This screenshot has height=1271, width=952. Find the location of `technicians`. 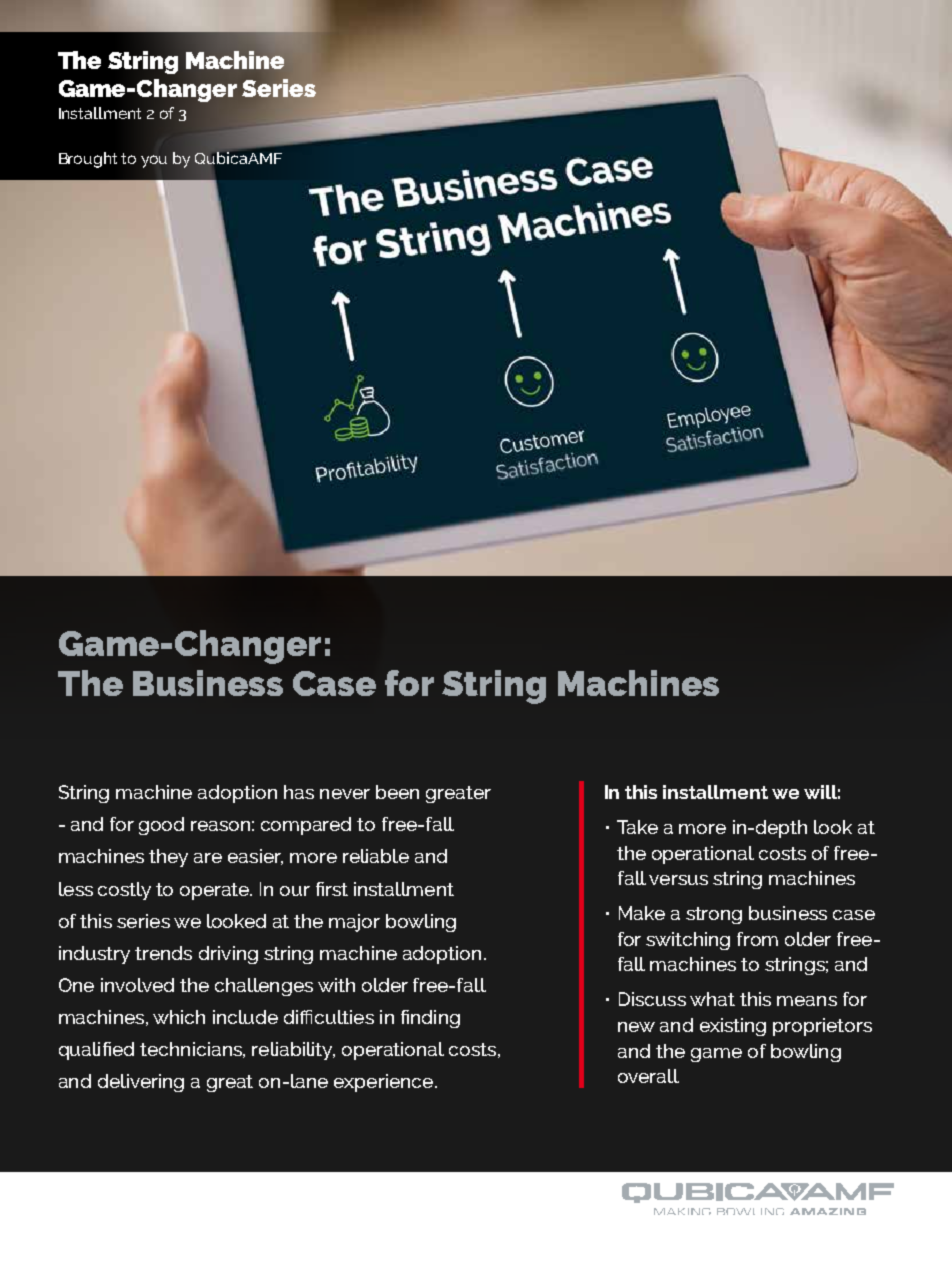

technicians is located at coordinates (192, 1050).
